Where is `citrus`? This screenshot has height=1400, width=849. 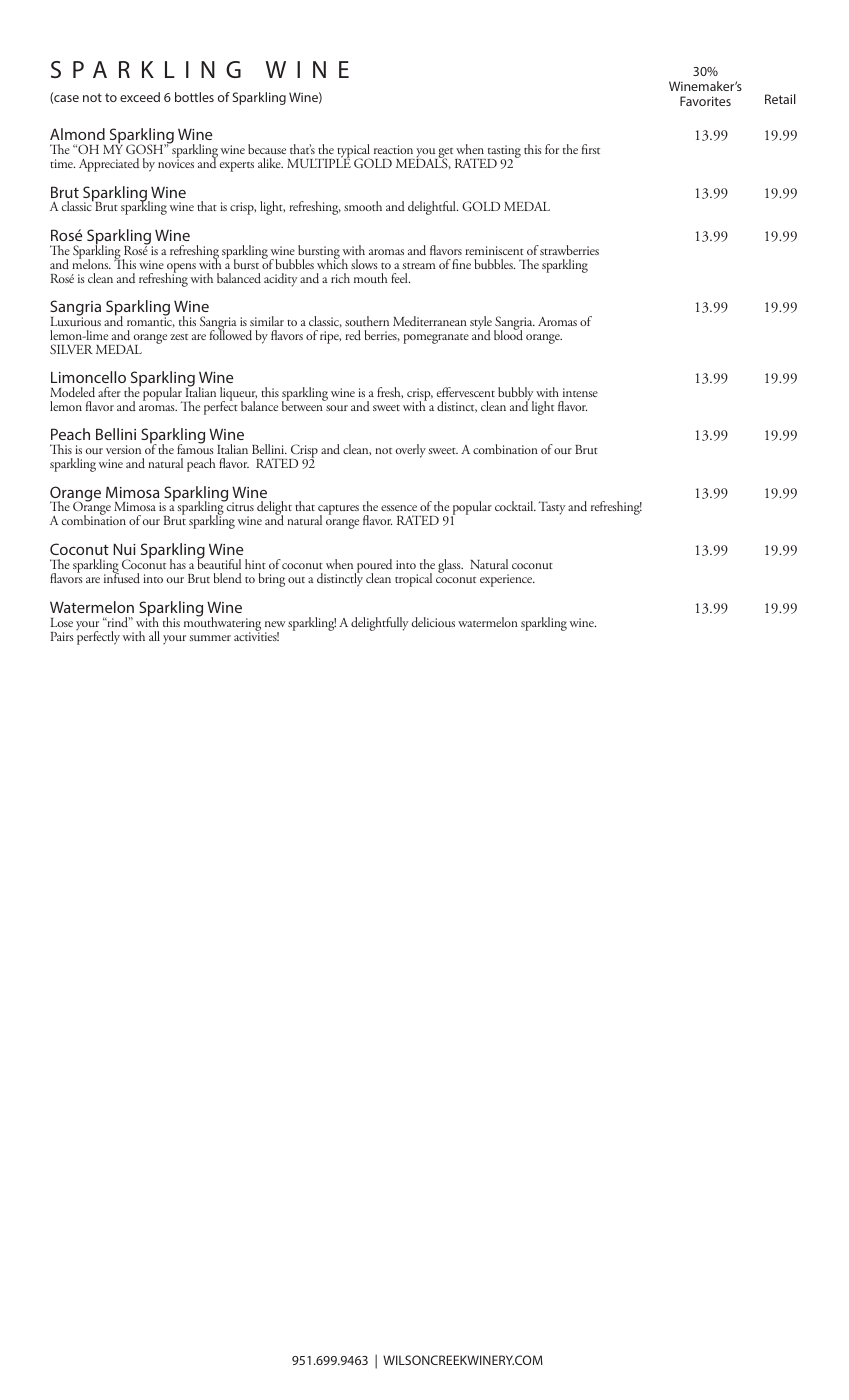
citrus is located at coordinates (239, 506).
